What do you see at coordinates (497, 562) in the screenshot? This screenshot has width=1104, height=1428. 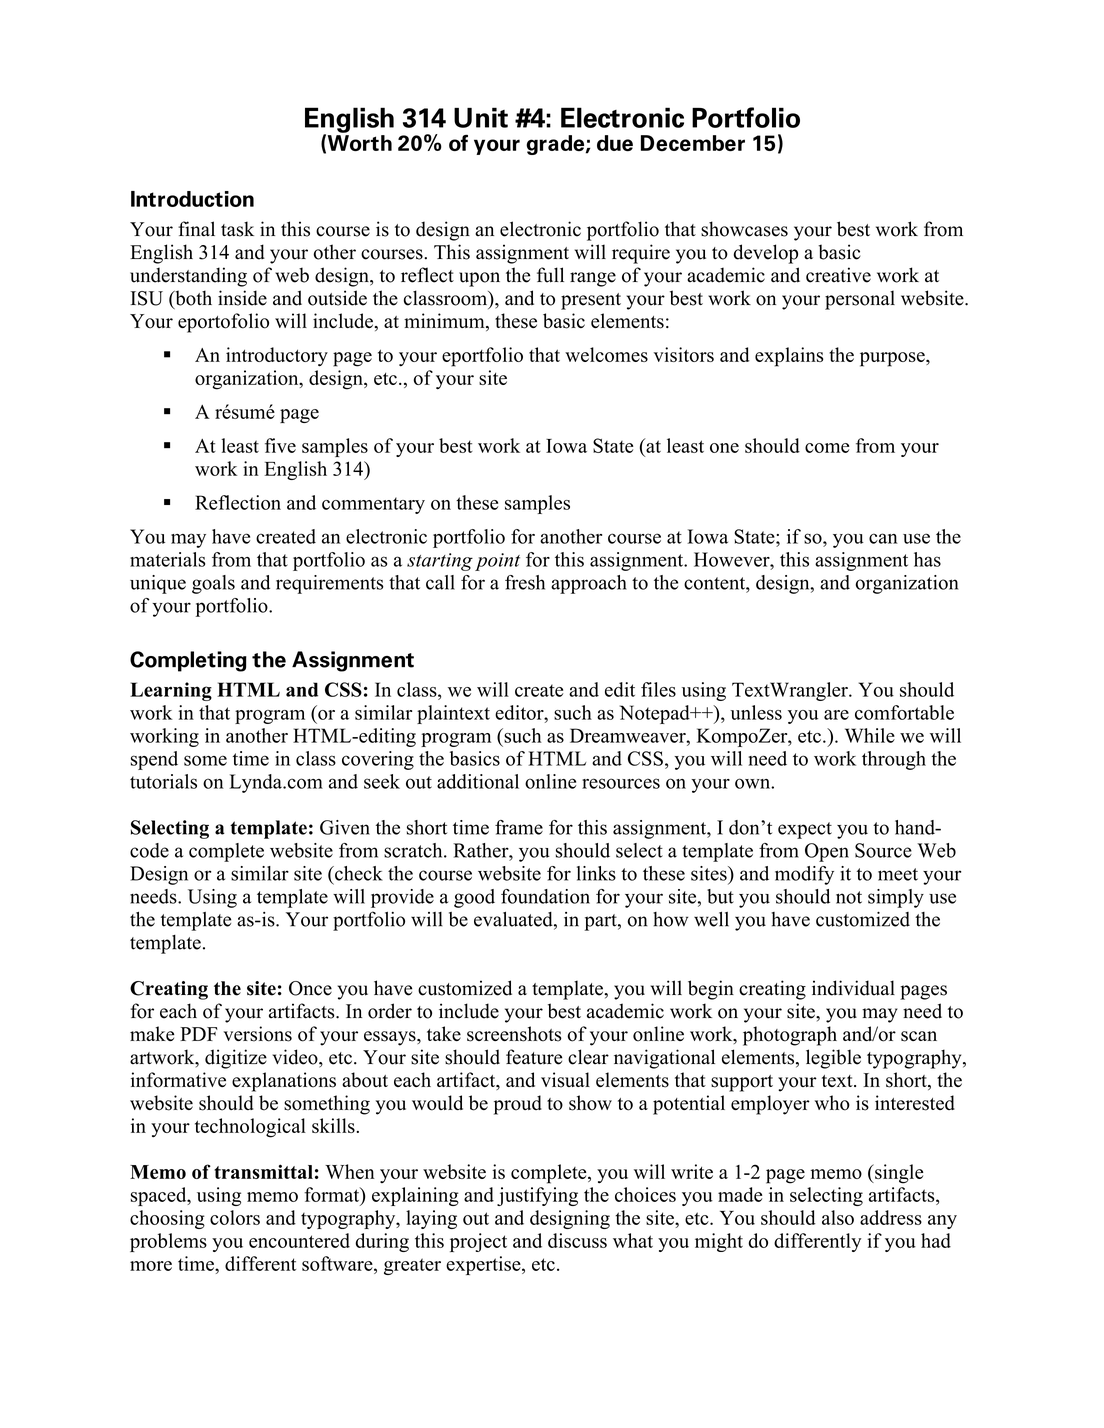 I see `point` at bounding box center [497, 562].
